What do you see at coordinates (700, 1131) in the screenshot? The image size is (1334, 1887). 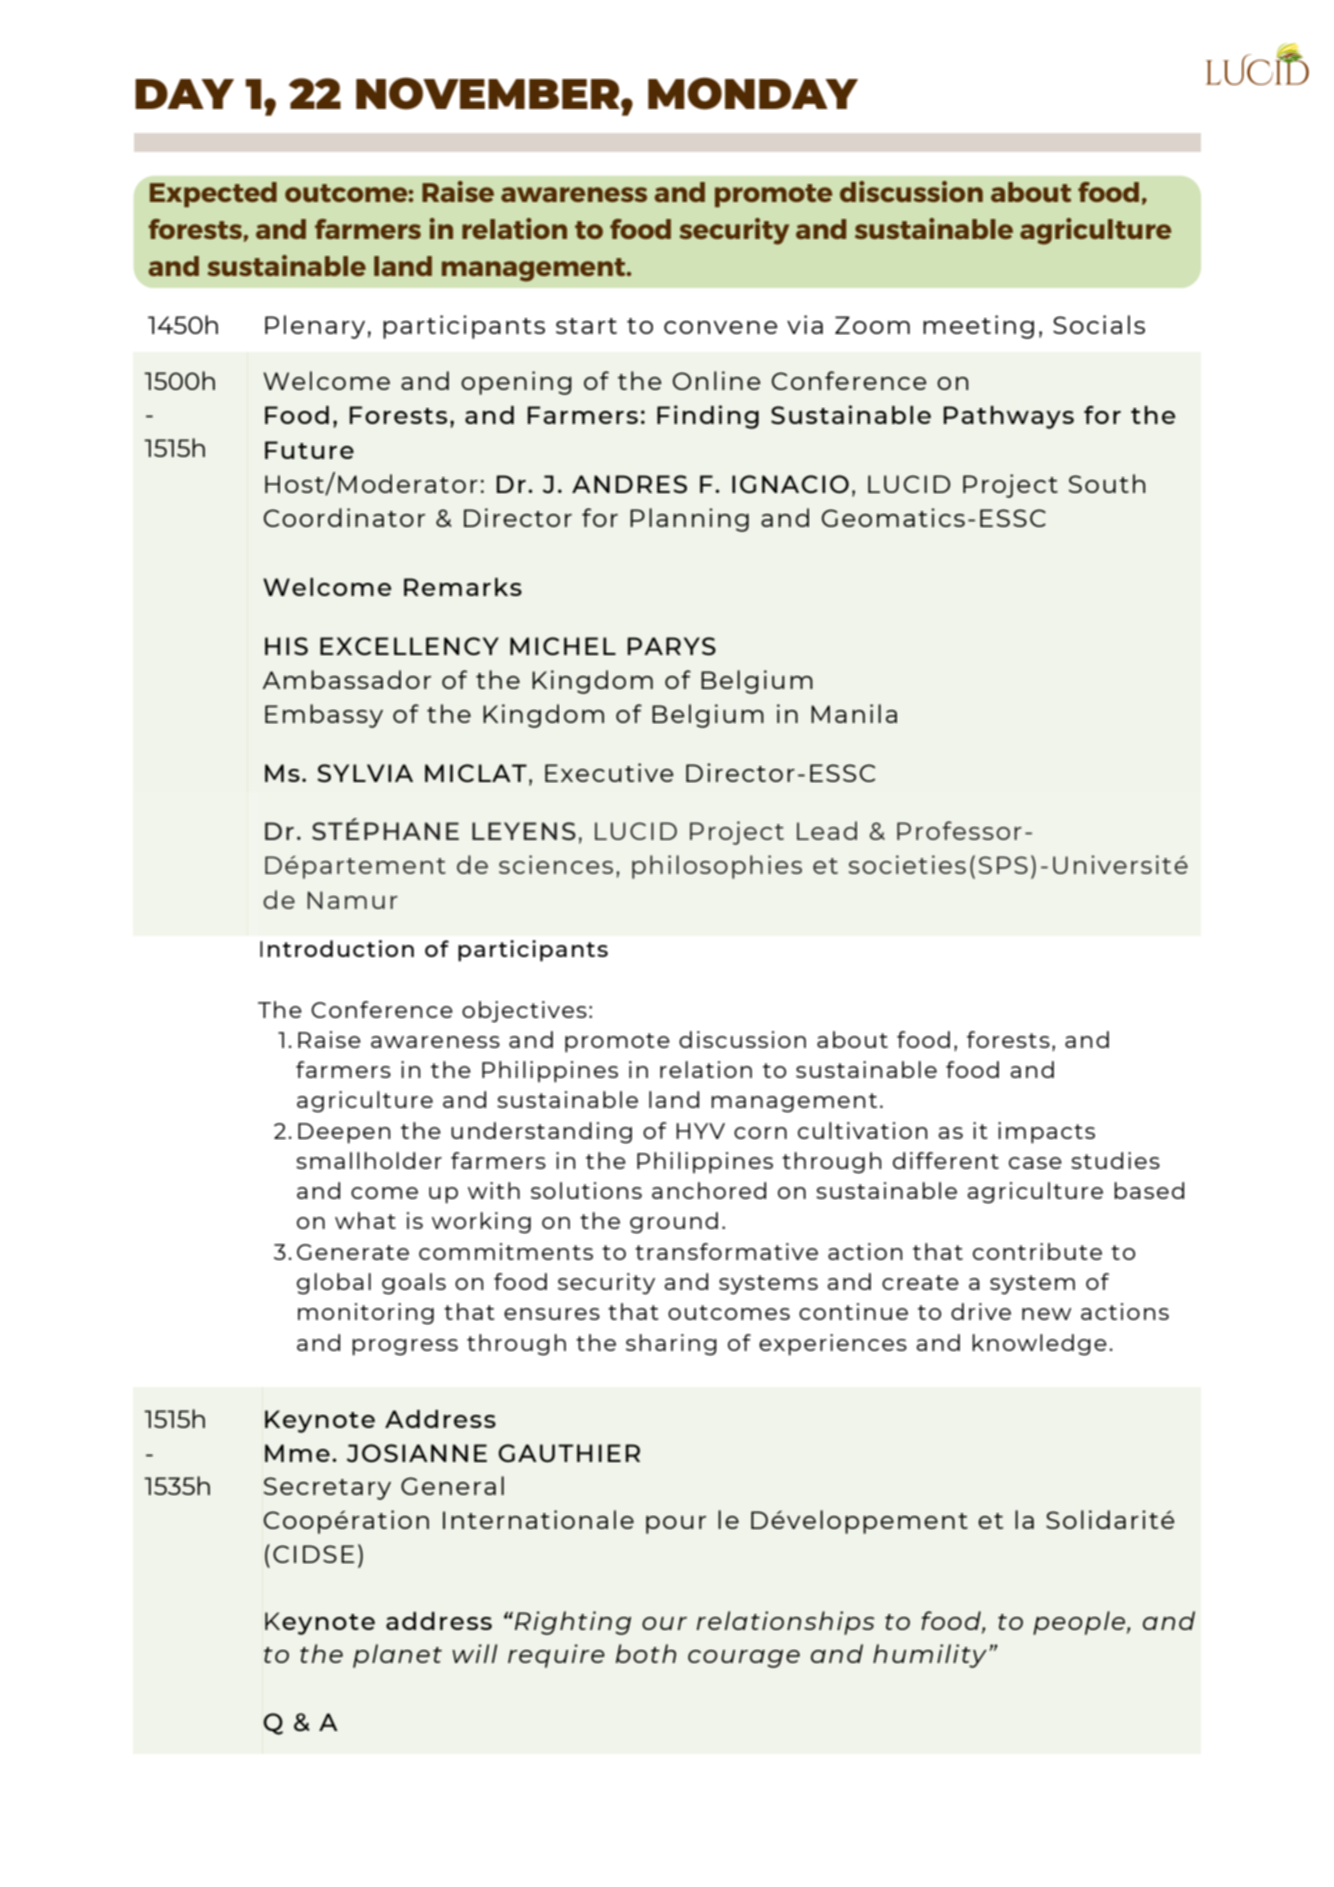 I see `HYV` at bounding box center [700, 1131].
